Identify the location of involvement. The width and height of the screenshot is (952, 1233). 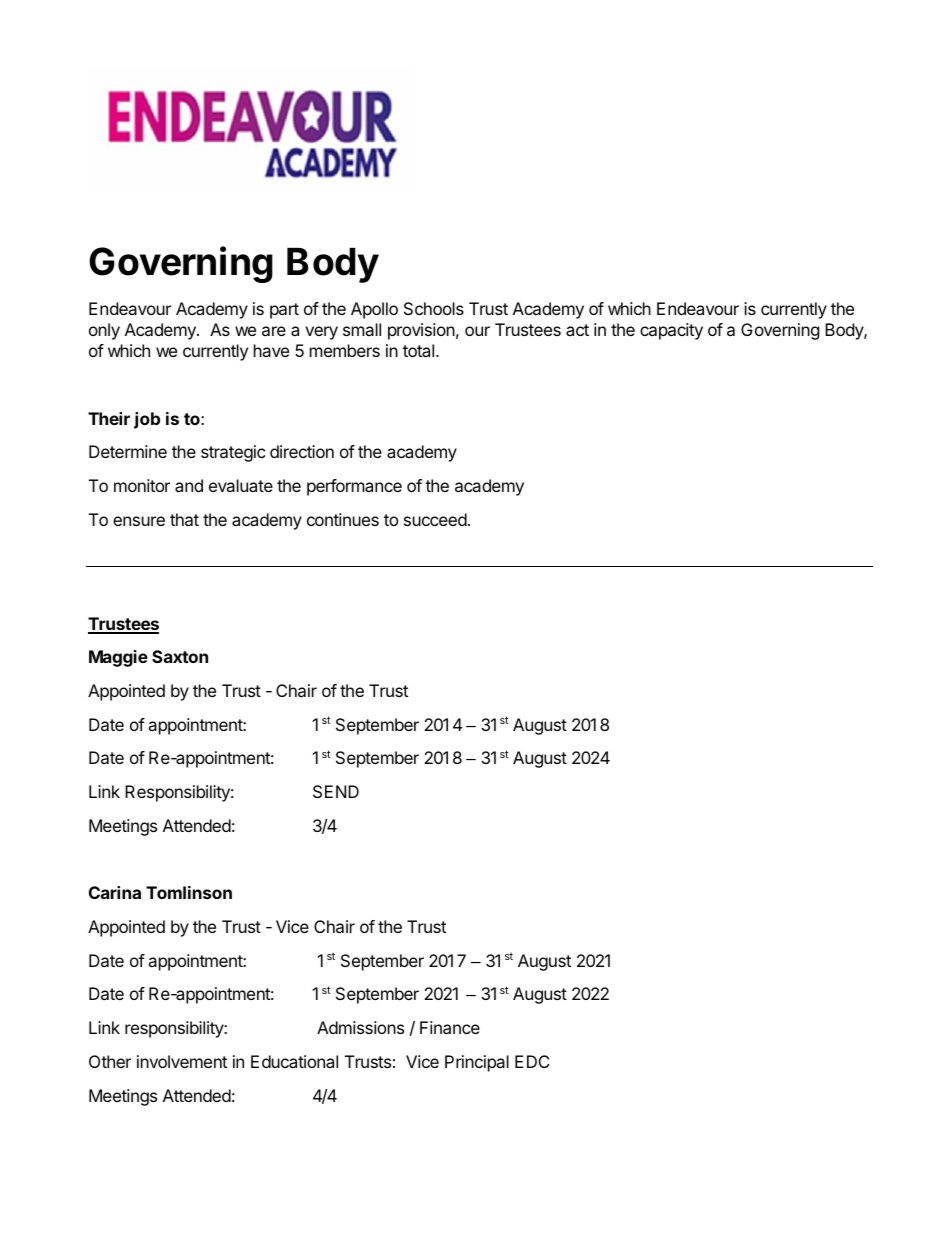
(182, 1061).
